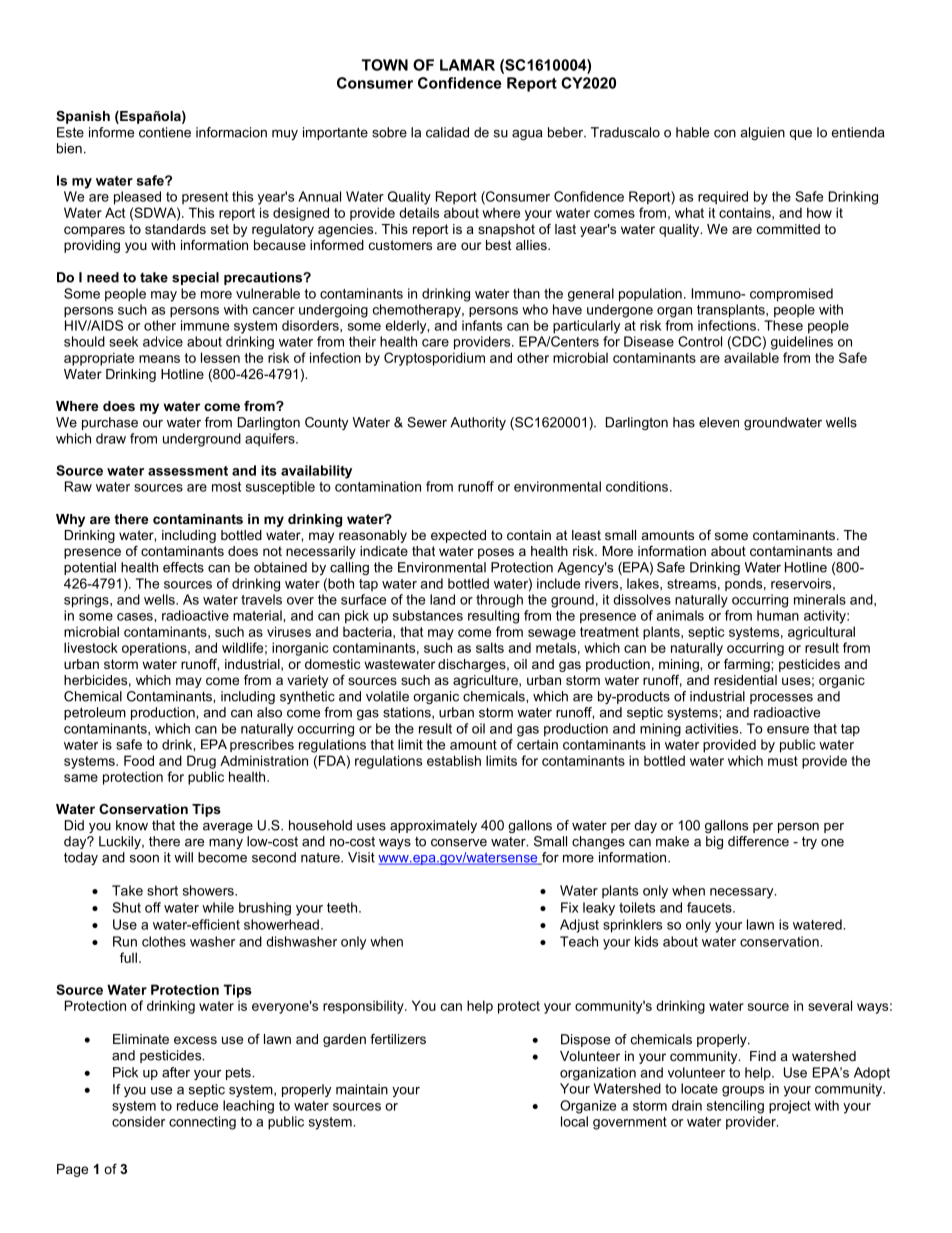  I want to click on project, so click(790, 1107).
